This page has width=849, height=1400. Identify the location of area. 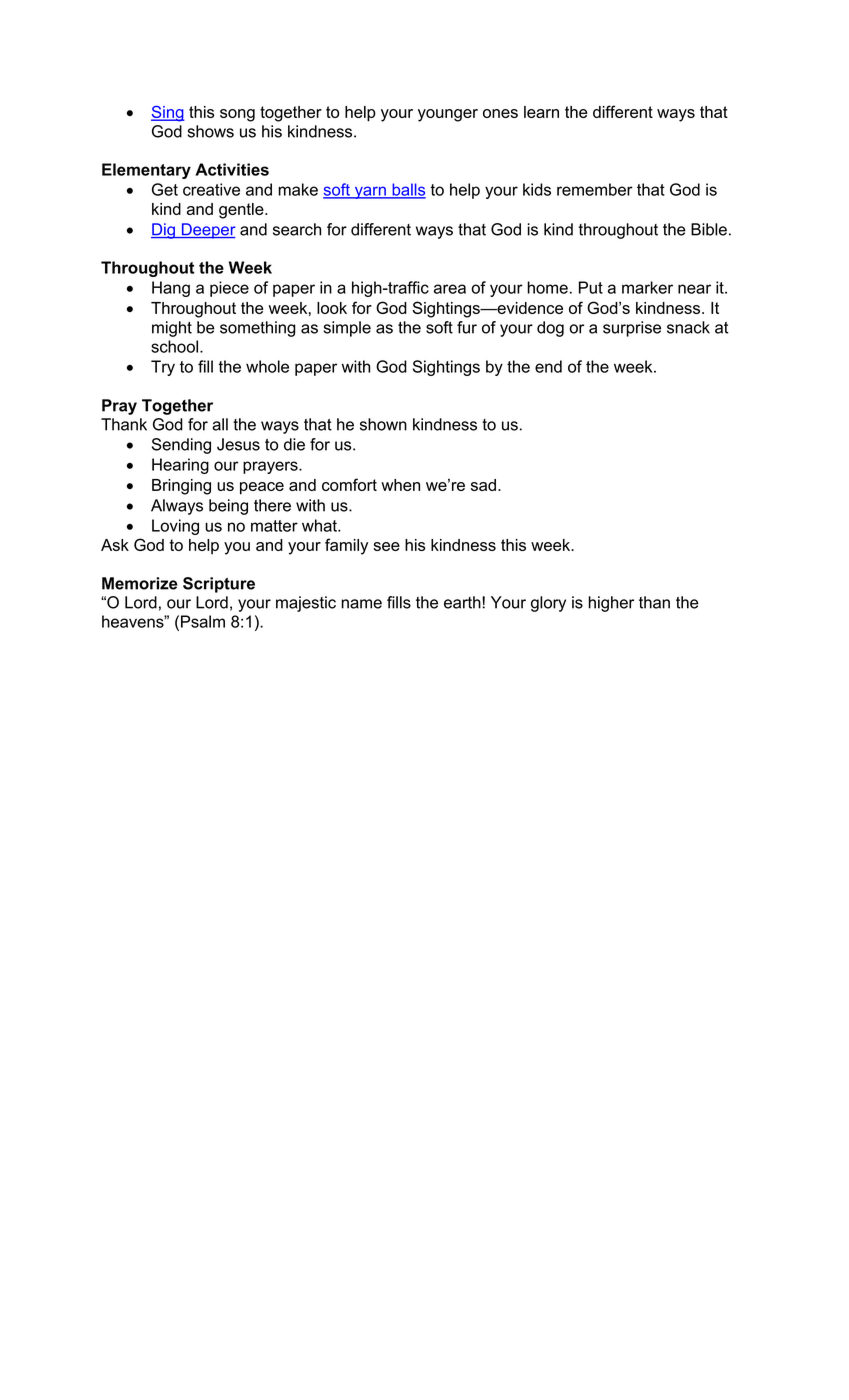
(450, 289).
